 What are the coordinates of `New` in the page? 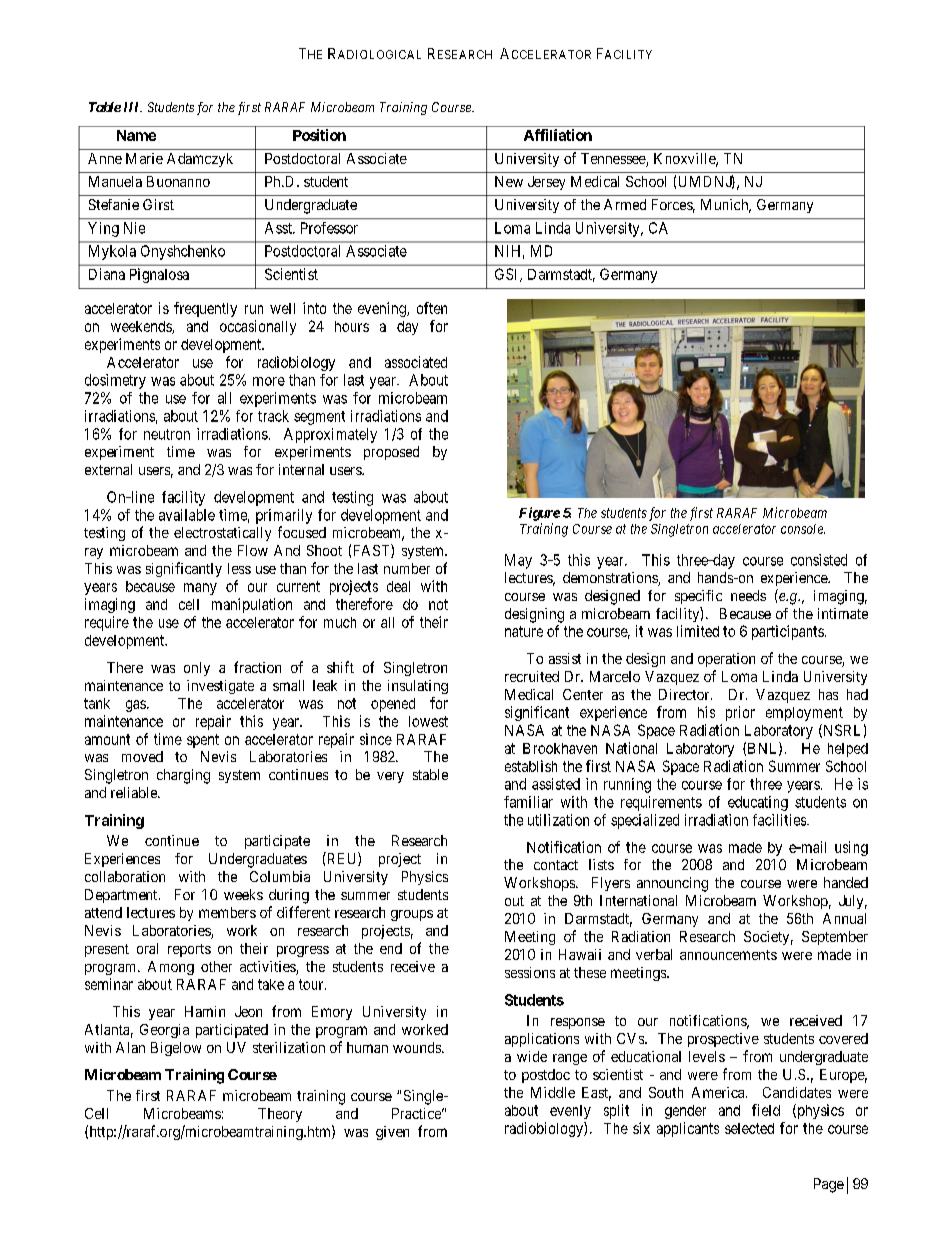 It's located at (509, 181).
